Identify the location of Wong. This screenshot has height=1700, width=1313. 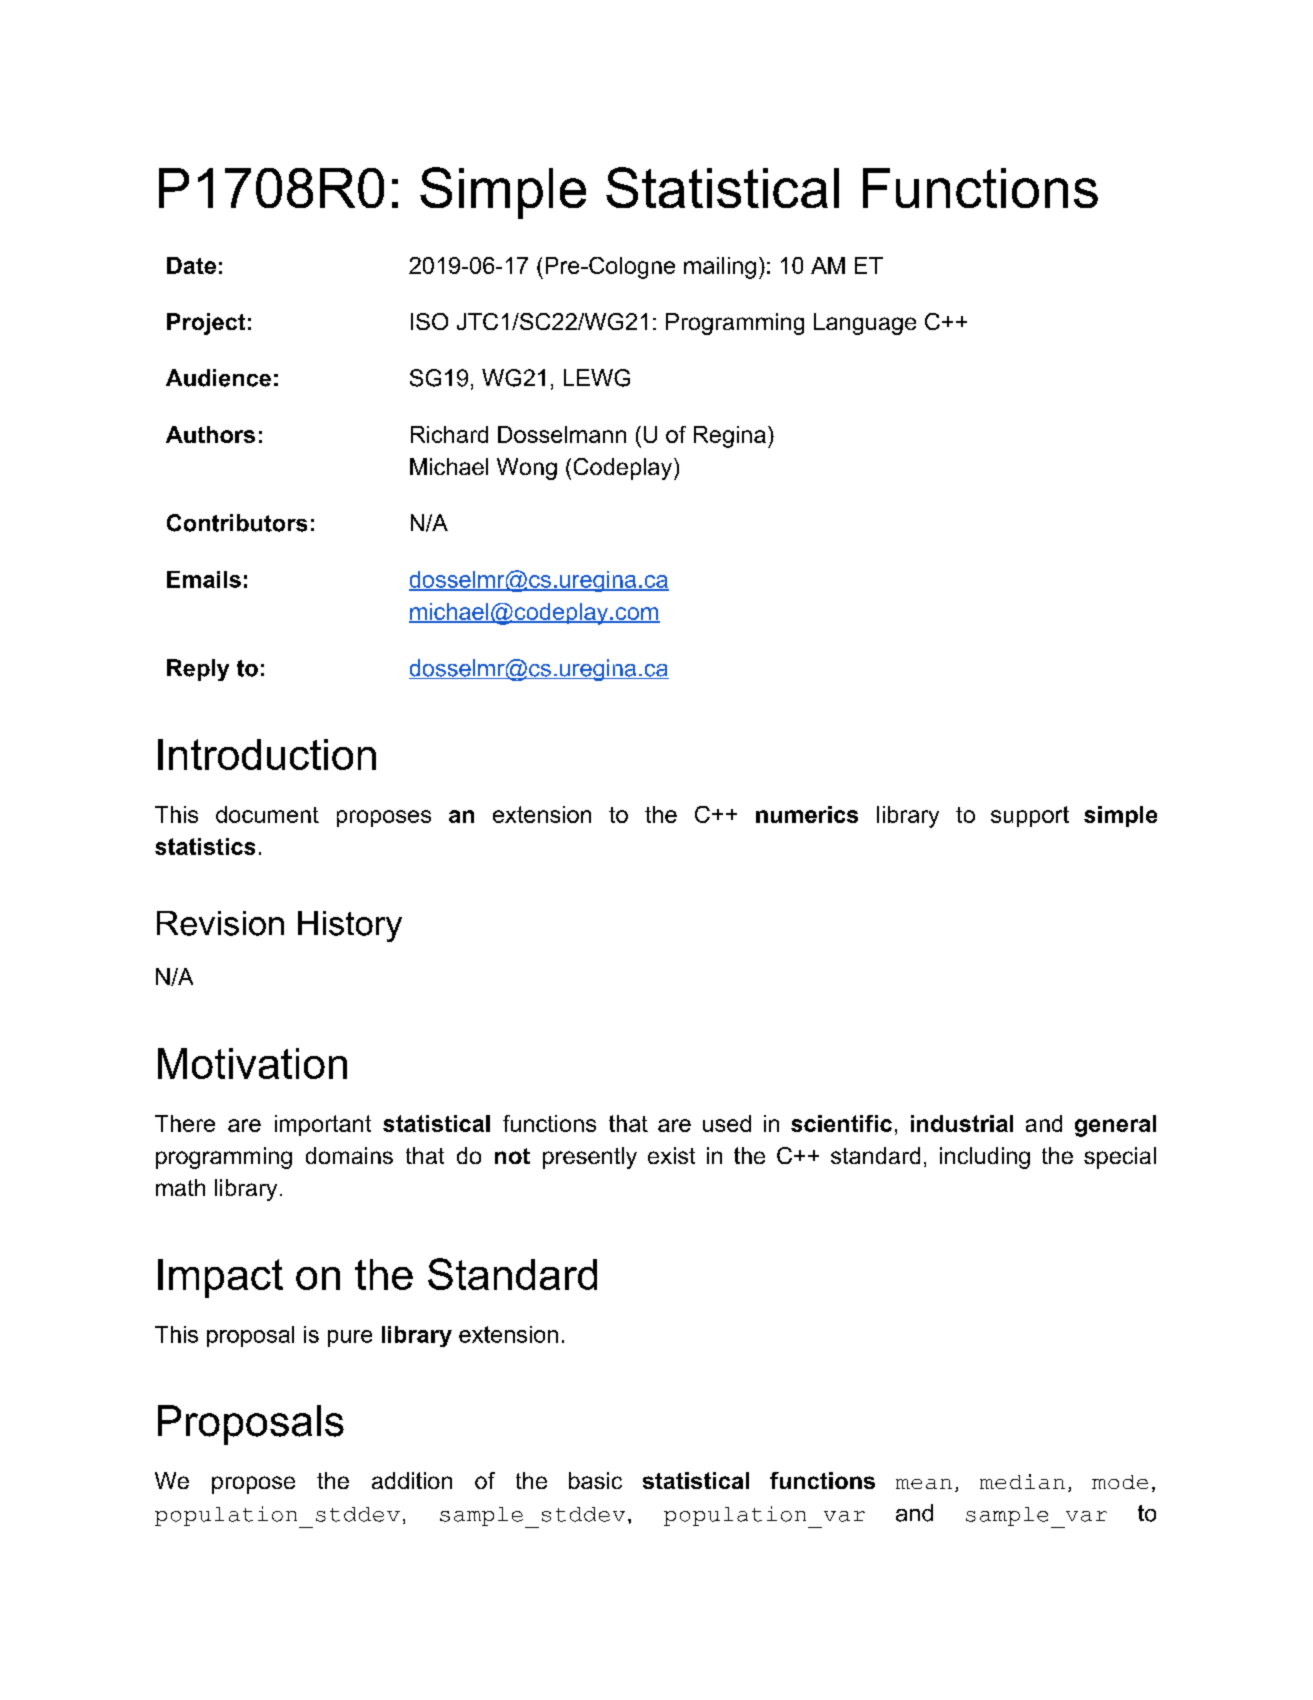
(527, 469).
